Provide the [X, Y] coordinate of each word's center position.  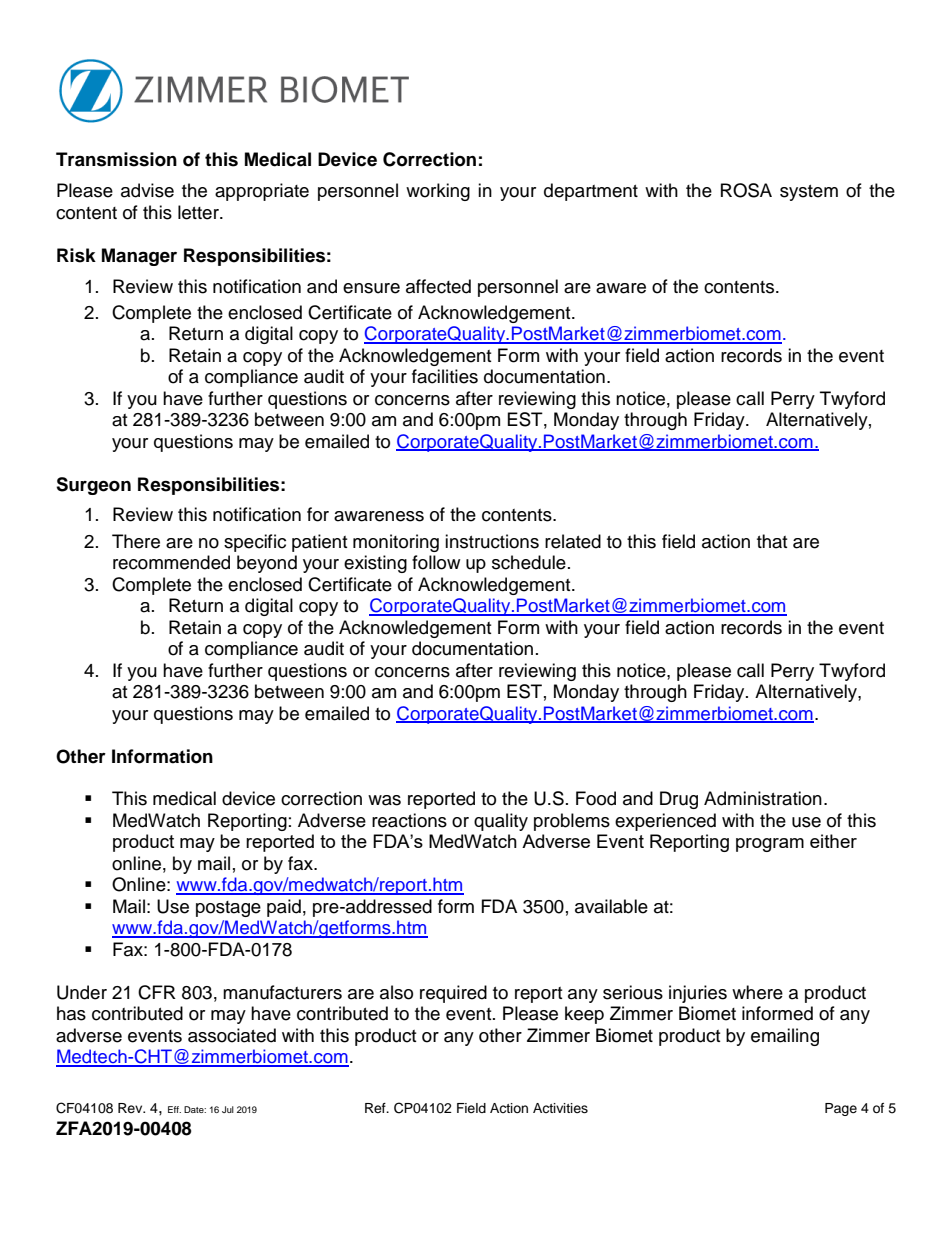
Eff [174, 1109]
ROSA [746, 190]
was [384, 800]
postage [228, 909]
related [573, 541]
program [770, 845]
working [438, 192]
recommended [171, 562]
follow [436, 562]
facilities [445, 376]
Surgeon [93, 486]
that [772, 541]
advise [147, 190]
